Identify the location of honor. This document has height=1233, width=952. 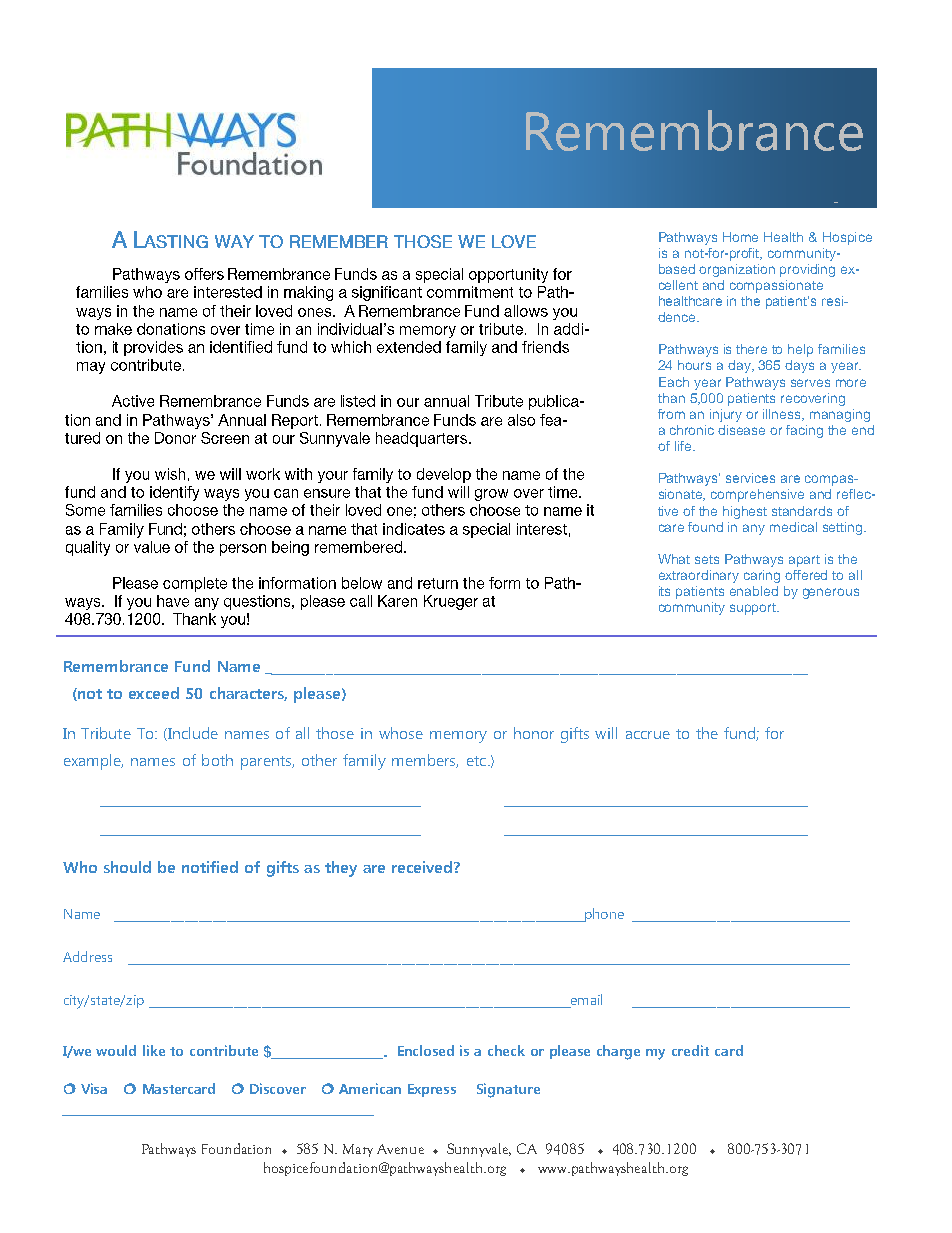
(534, 733).
